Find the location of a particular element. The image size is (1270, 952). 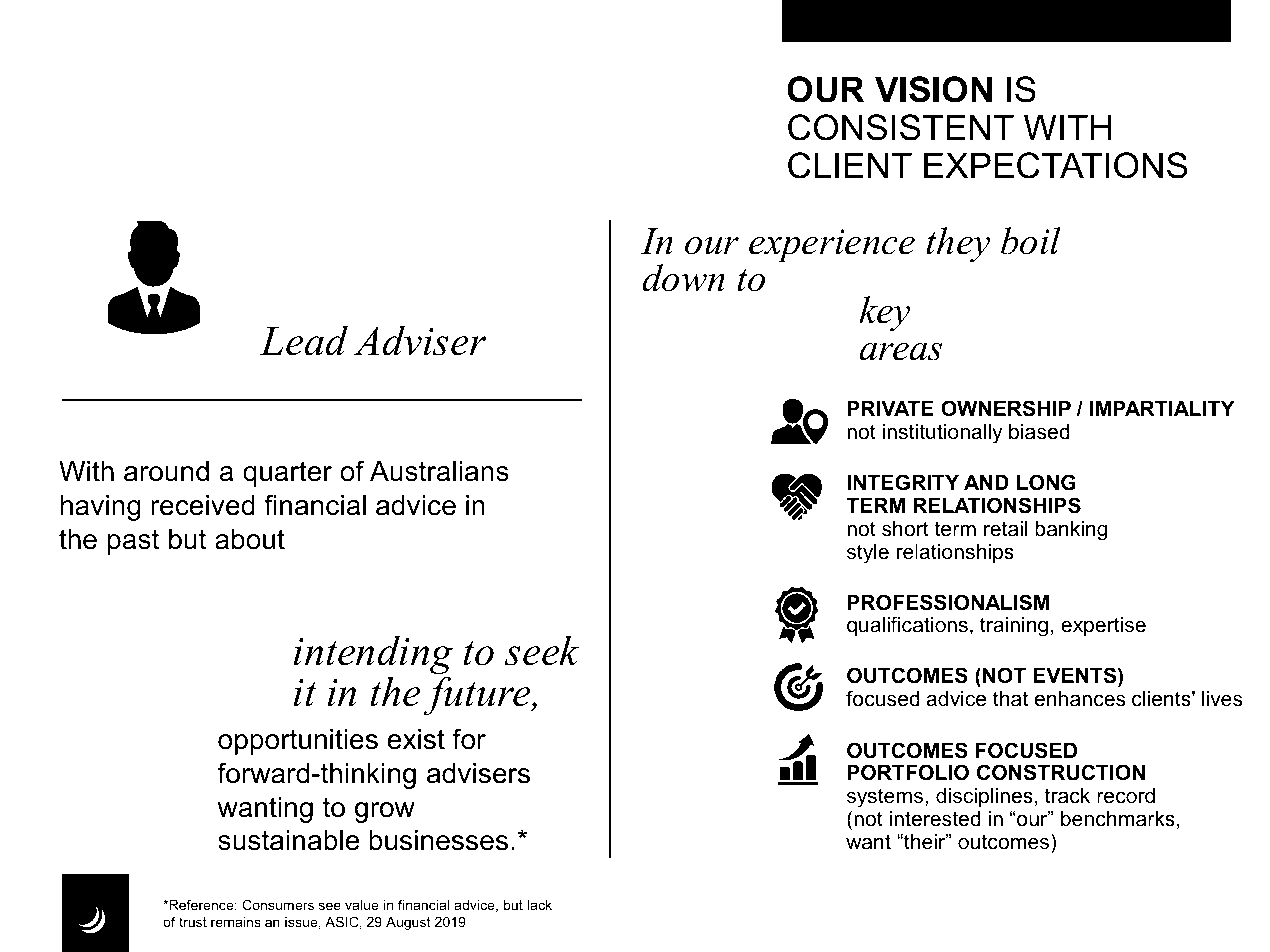

Australians is located at coordinates (439, 471).
